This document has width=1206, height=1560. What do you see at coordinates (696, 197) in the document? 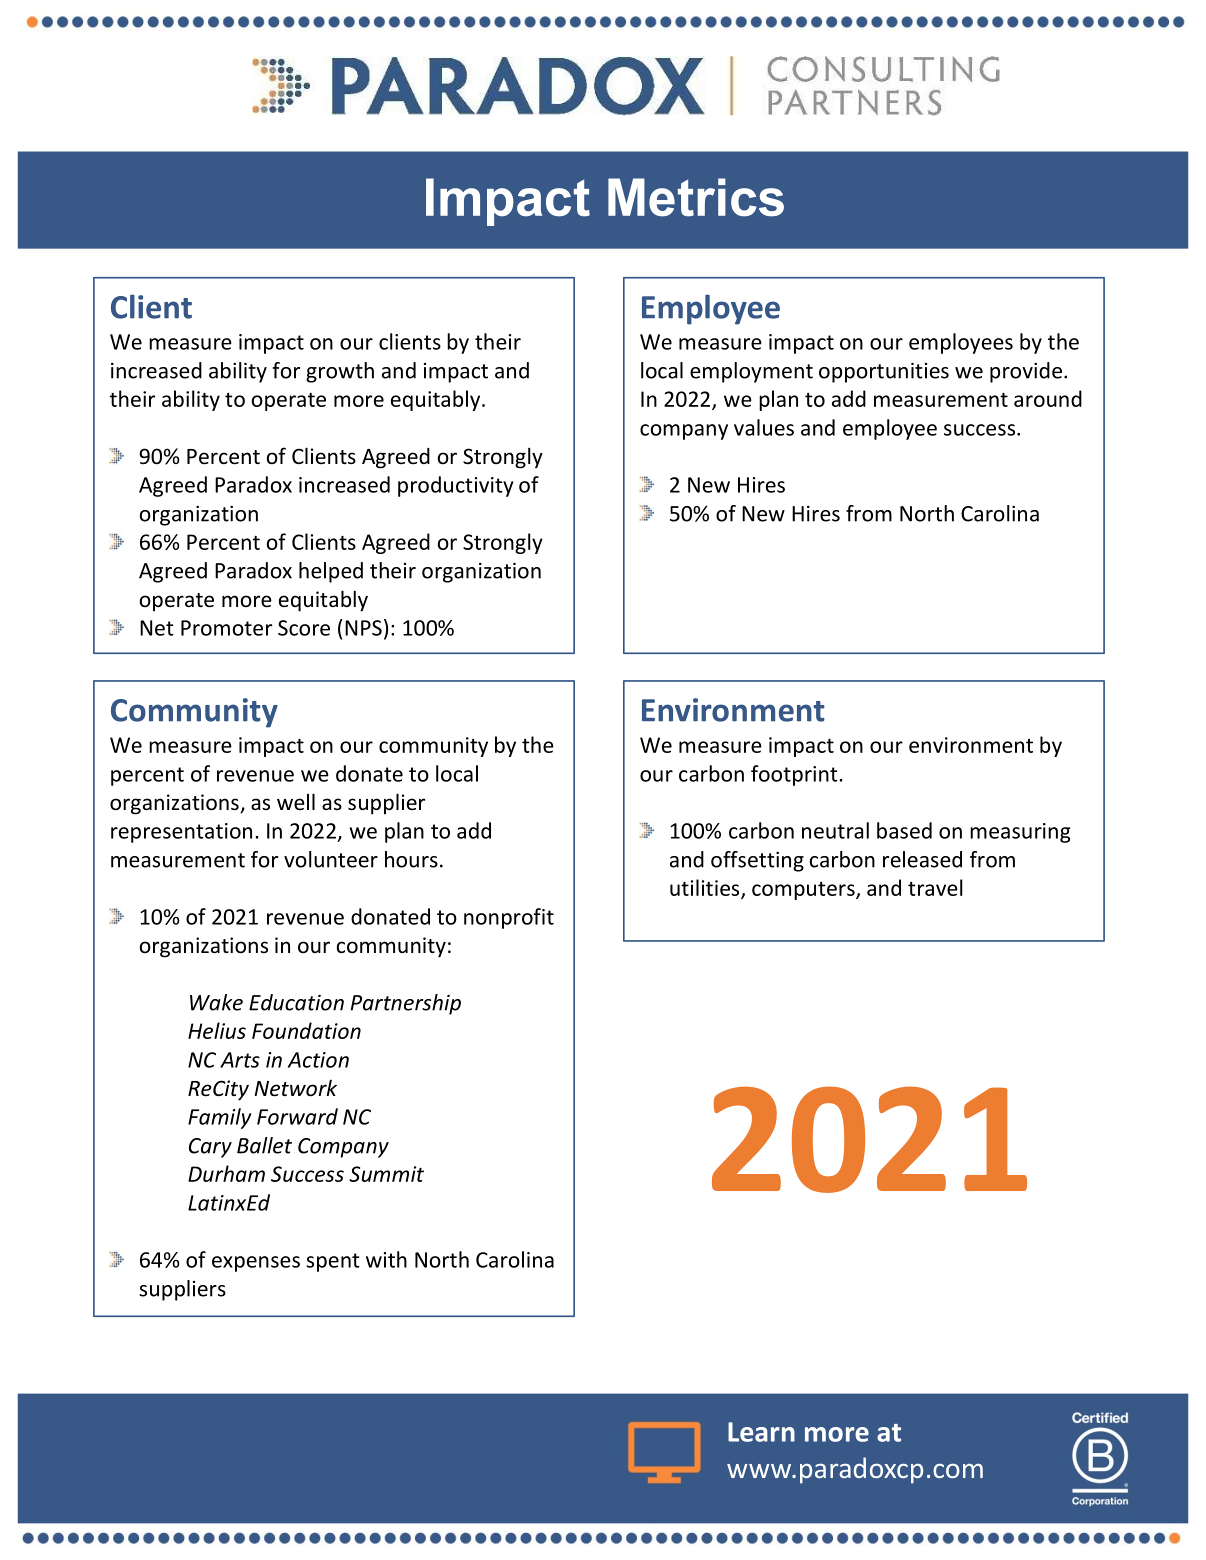
I see `Metrics` at bounding box center [696, 197].
